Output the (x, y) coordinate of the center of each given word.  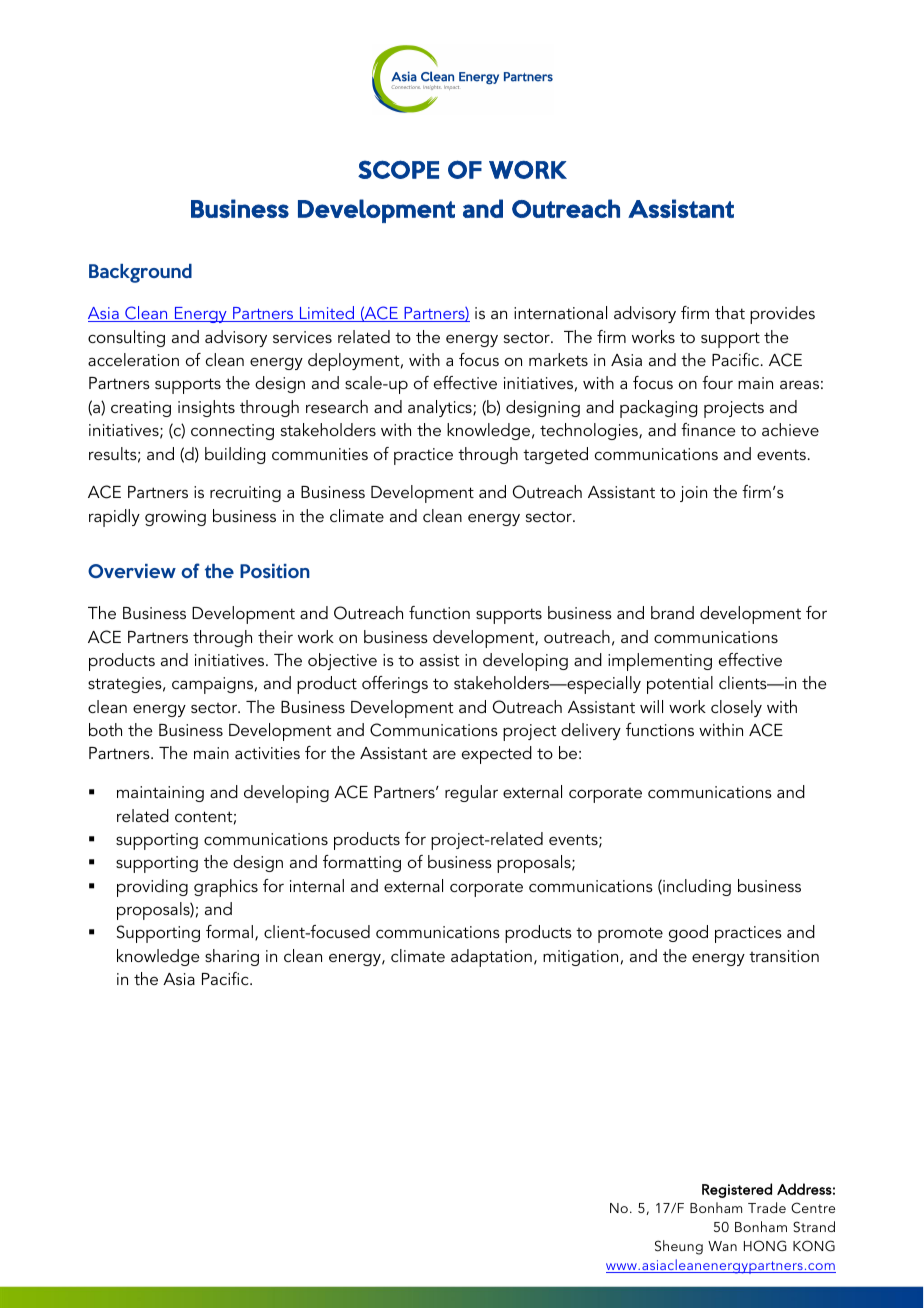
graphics (226, 888)
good (688, 933)
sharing (232, 957)
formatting (362, 863)
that (730, 312)
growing (175, 518)
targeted (555, 455)
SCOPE (398, 169)
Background (140, 273)
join (693, 494)
